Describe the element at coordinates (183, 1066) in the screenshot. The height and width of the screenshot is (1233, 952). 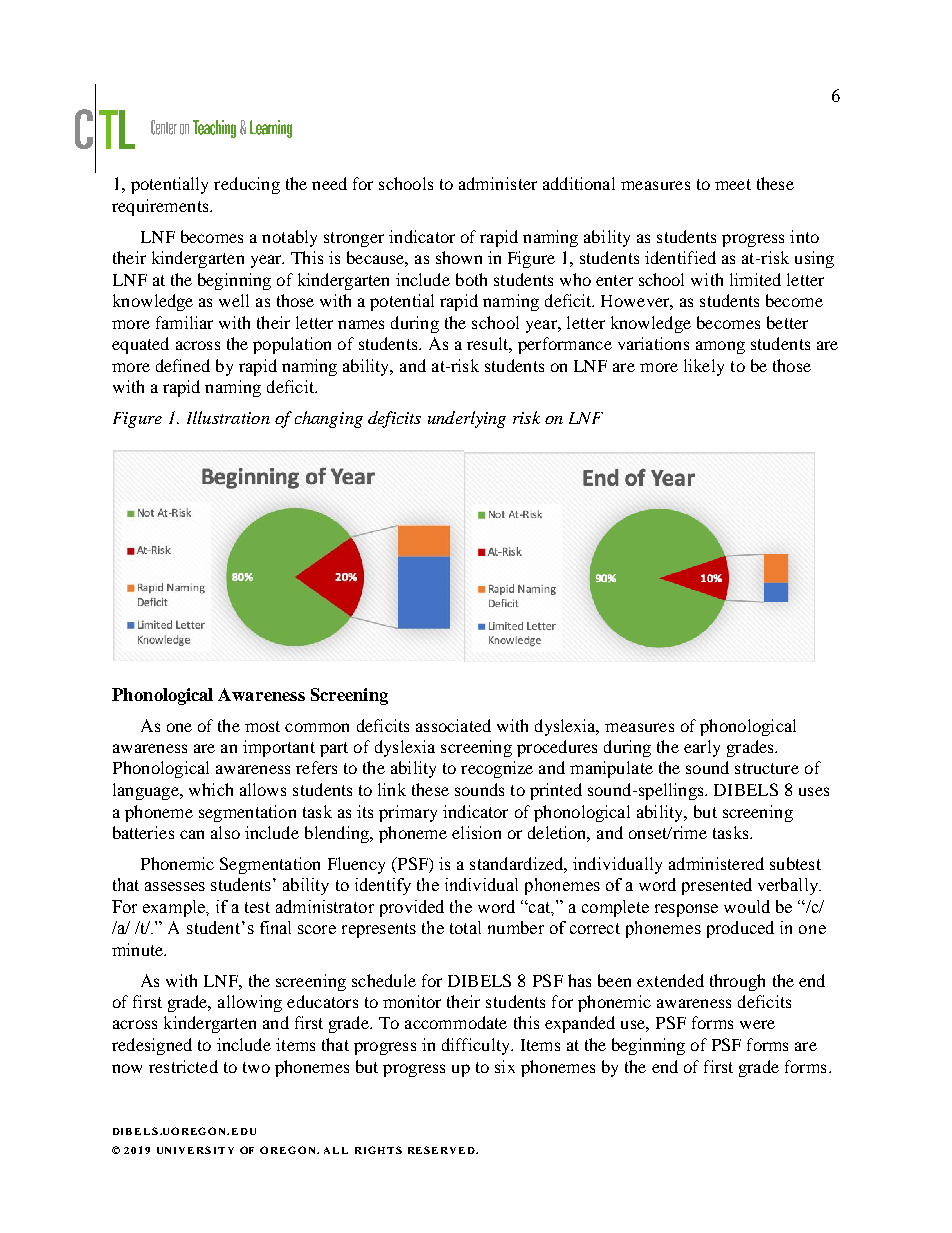
I see `restricted` at that location.
